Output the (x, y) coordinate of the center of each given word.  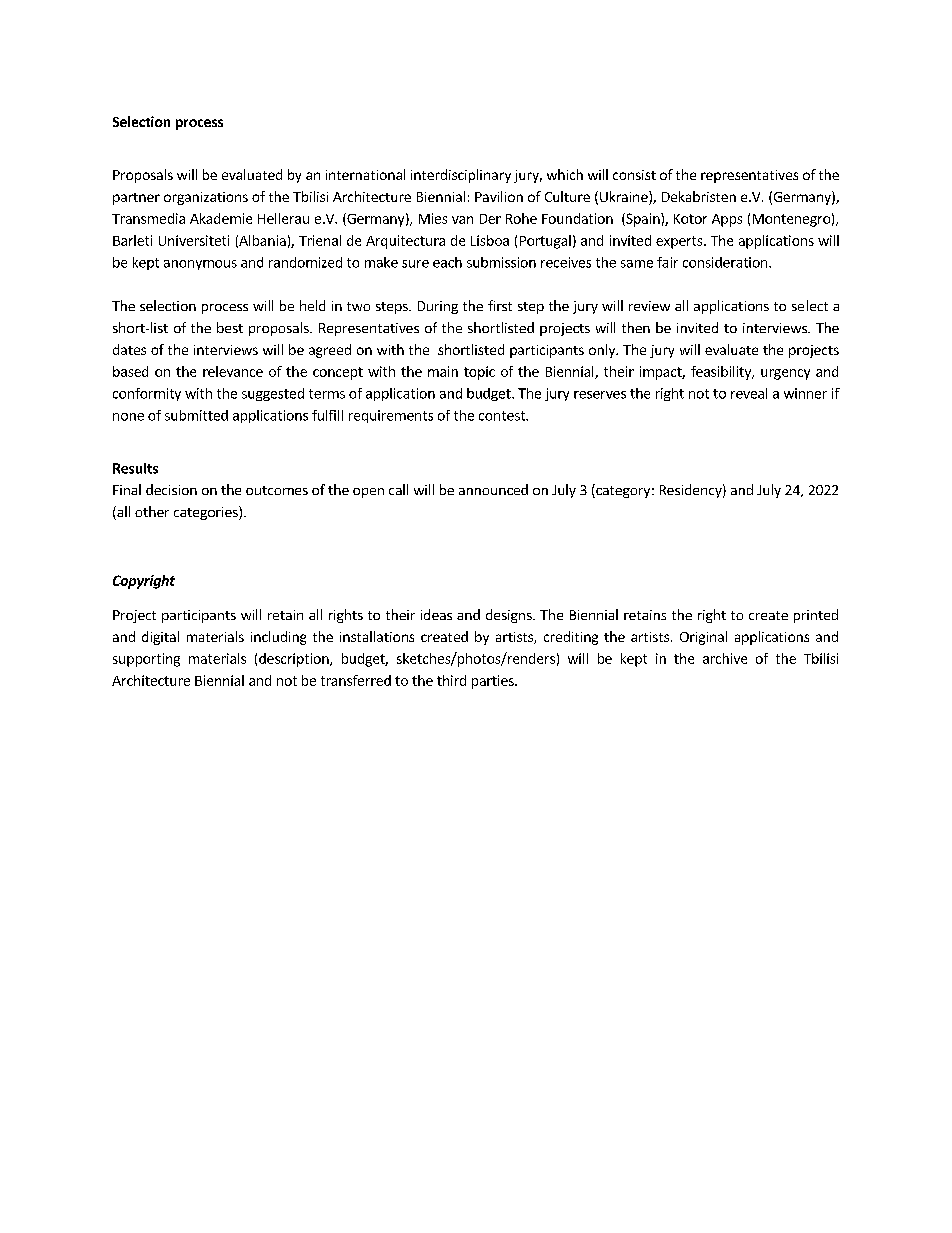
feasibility (722, 373)
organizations (206, 198)
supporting (146, 660)
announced (493, 489)
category (622, 491)
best (230, 327)
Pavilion (499, 196)
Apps (727, 220)
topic (479, 373)
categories (207, 513)
